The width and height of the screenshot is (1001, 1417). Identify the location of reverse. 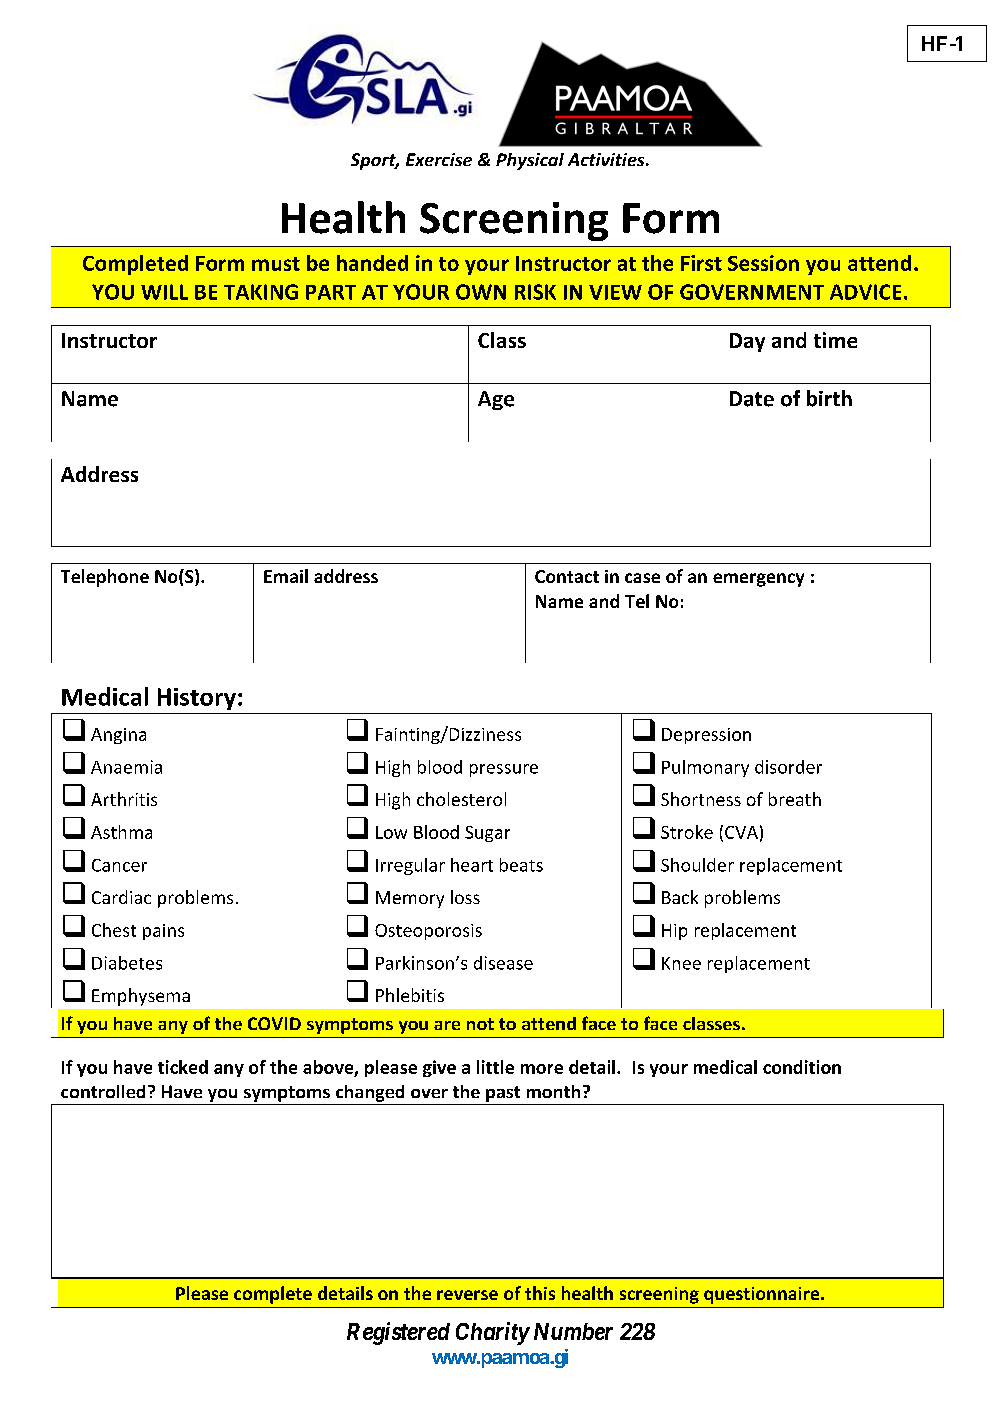
(467, 1295).
